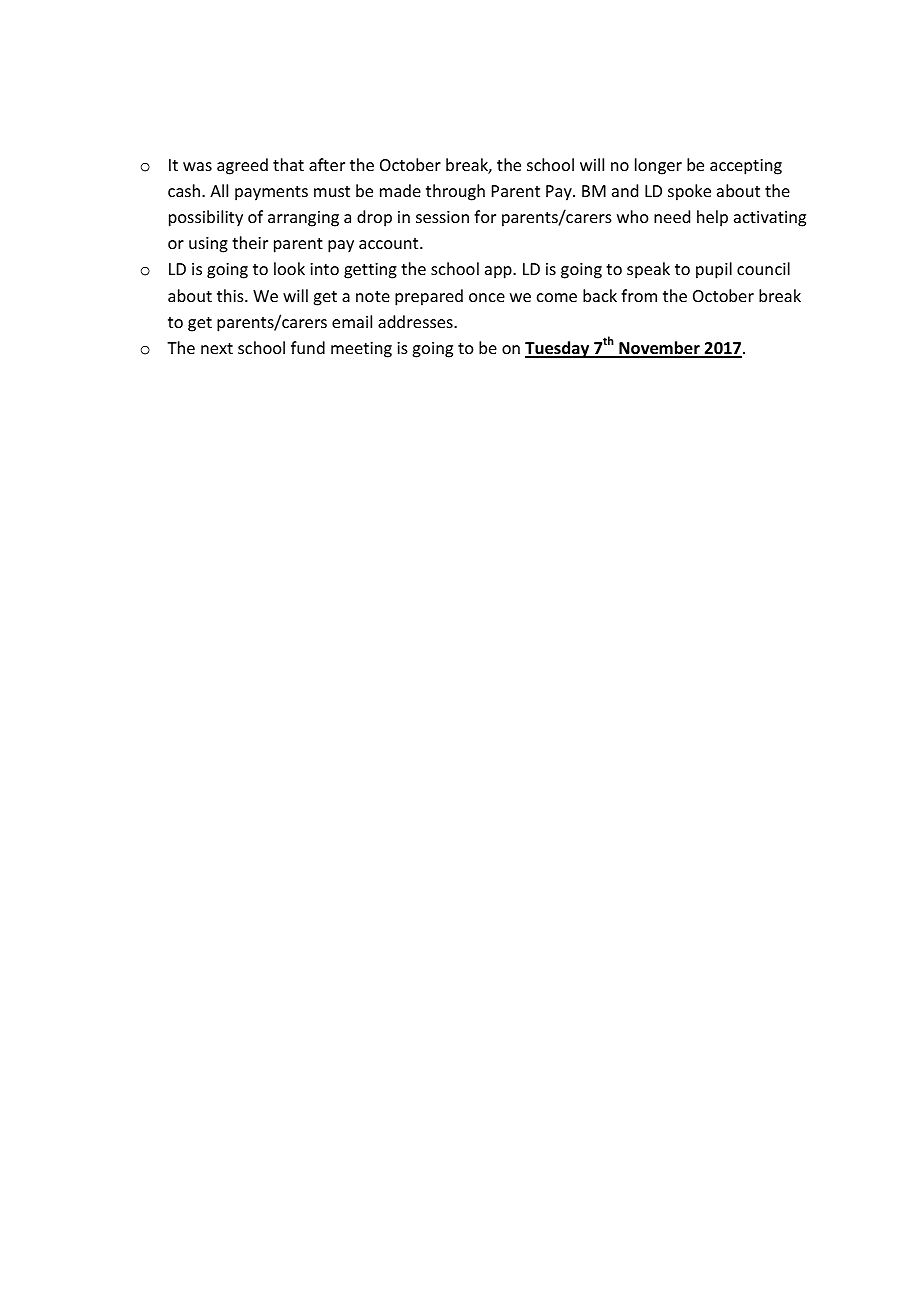  Describe the element at coordinates (485, 216) in the screenshot. I see `for` at that location.
